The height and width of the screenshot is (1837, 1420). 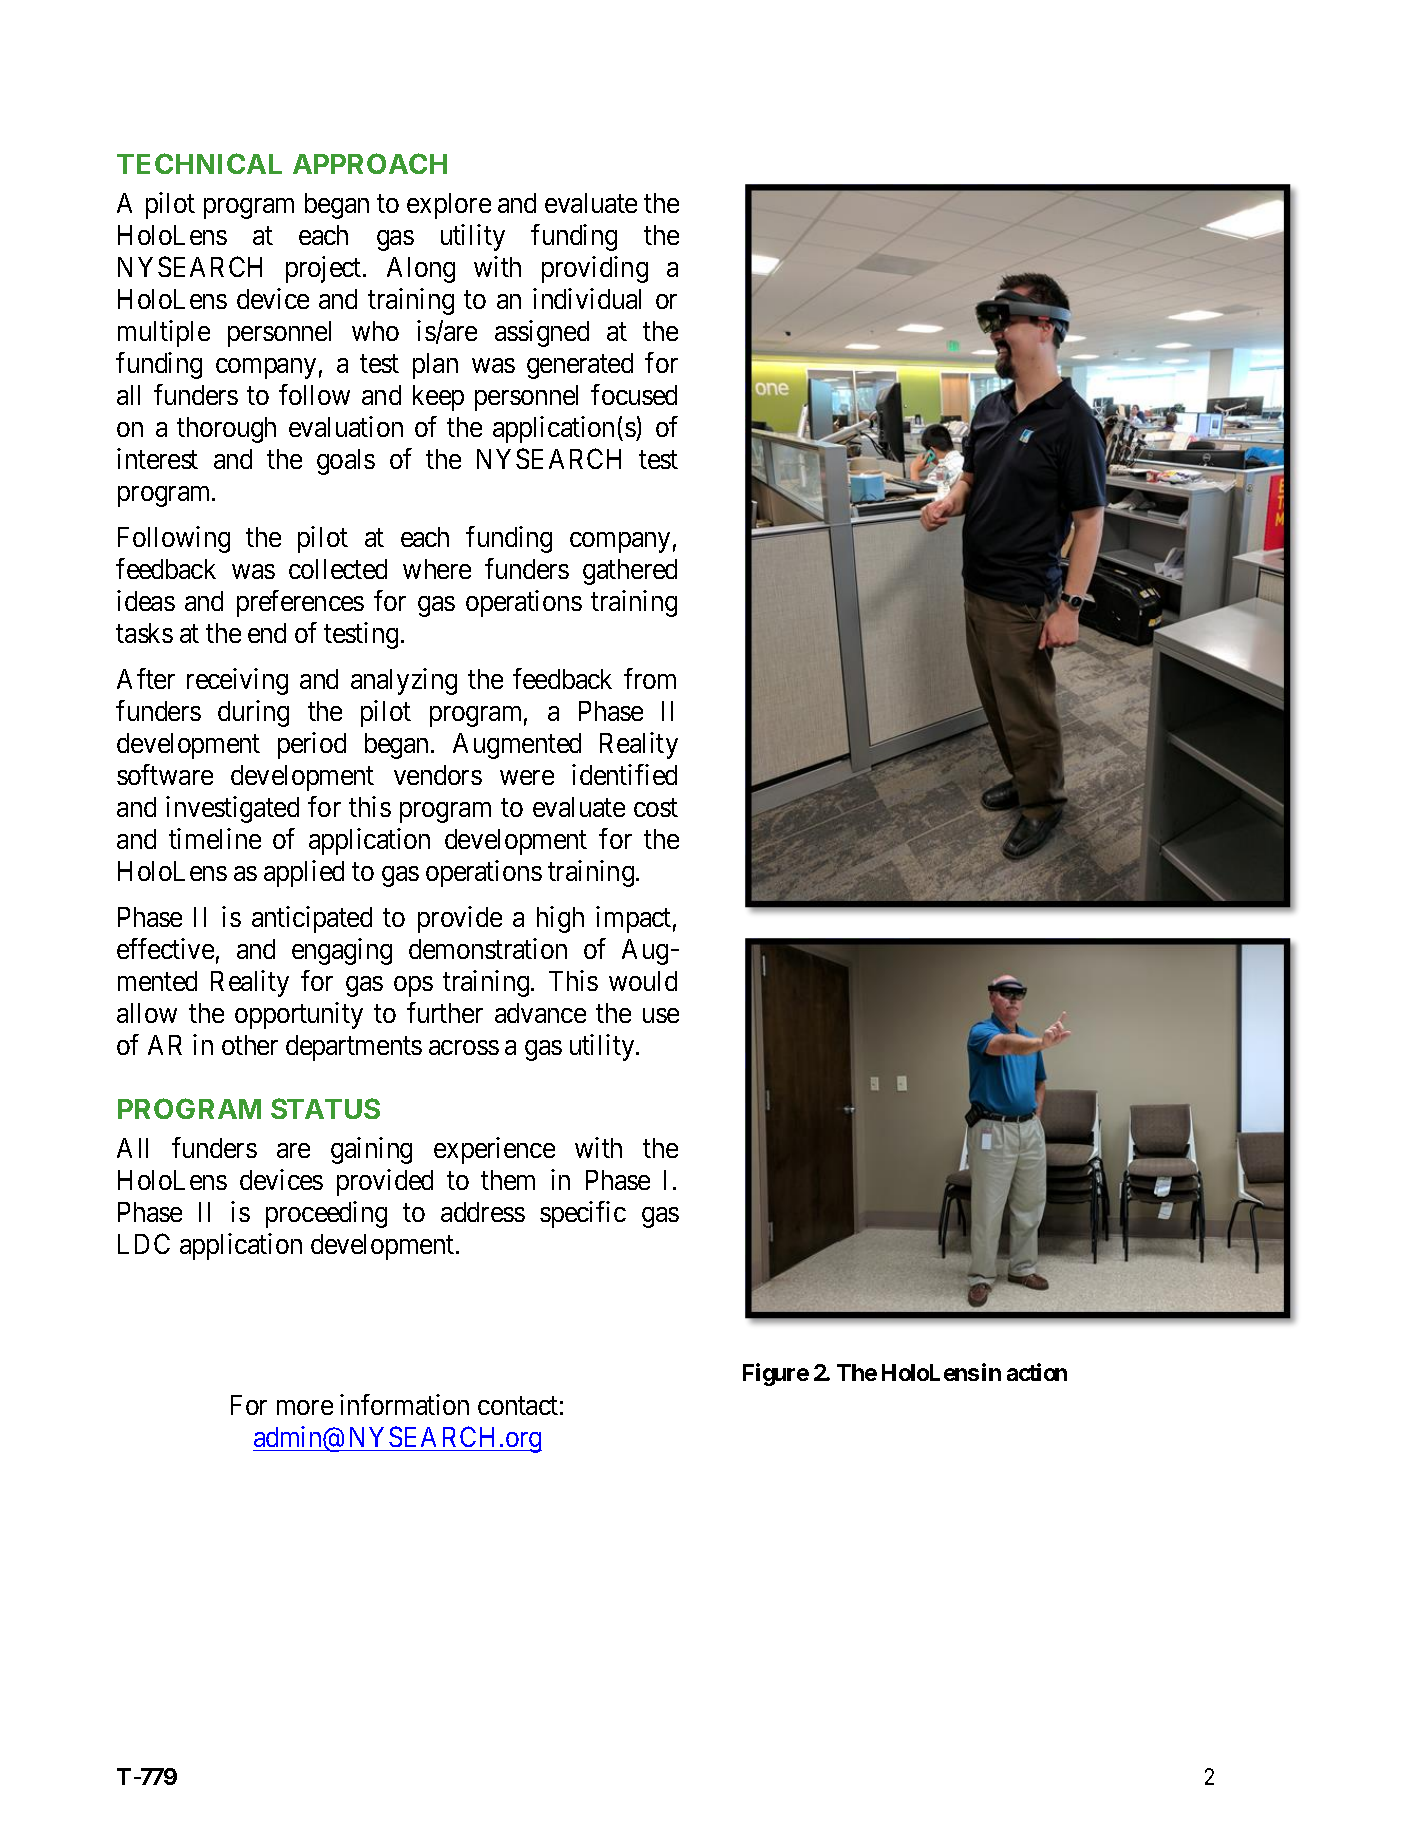 I want to click on information, so click(x=404, y=1404).
